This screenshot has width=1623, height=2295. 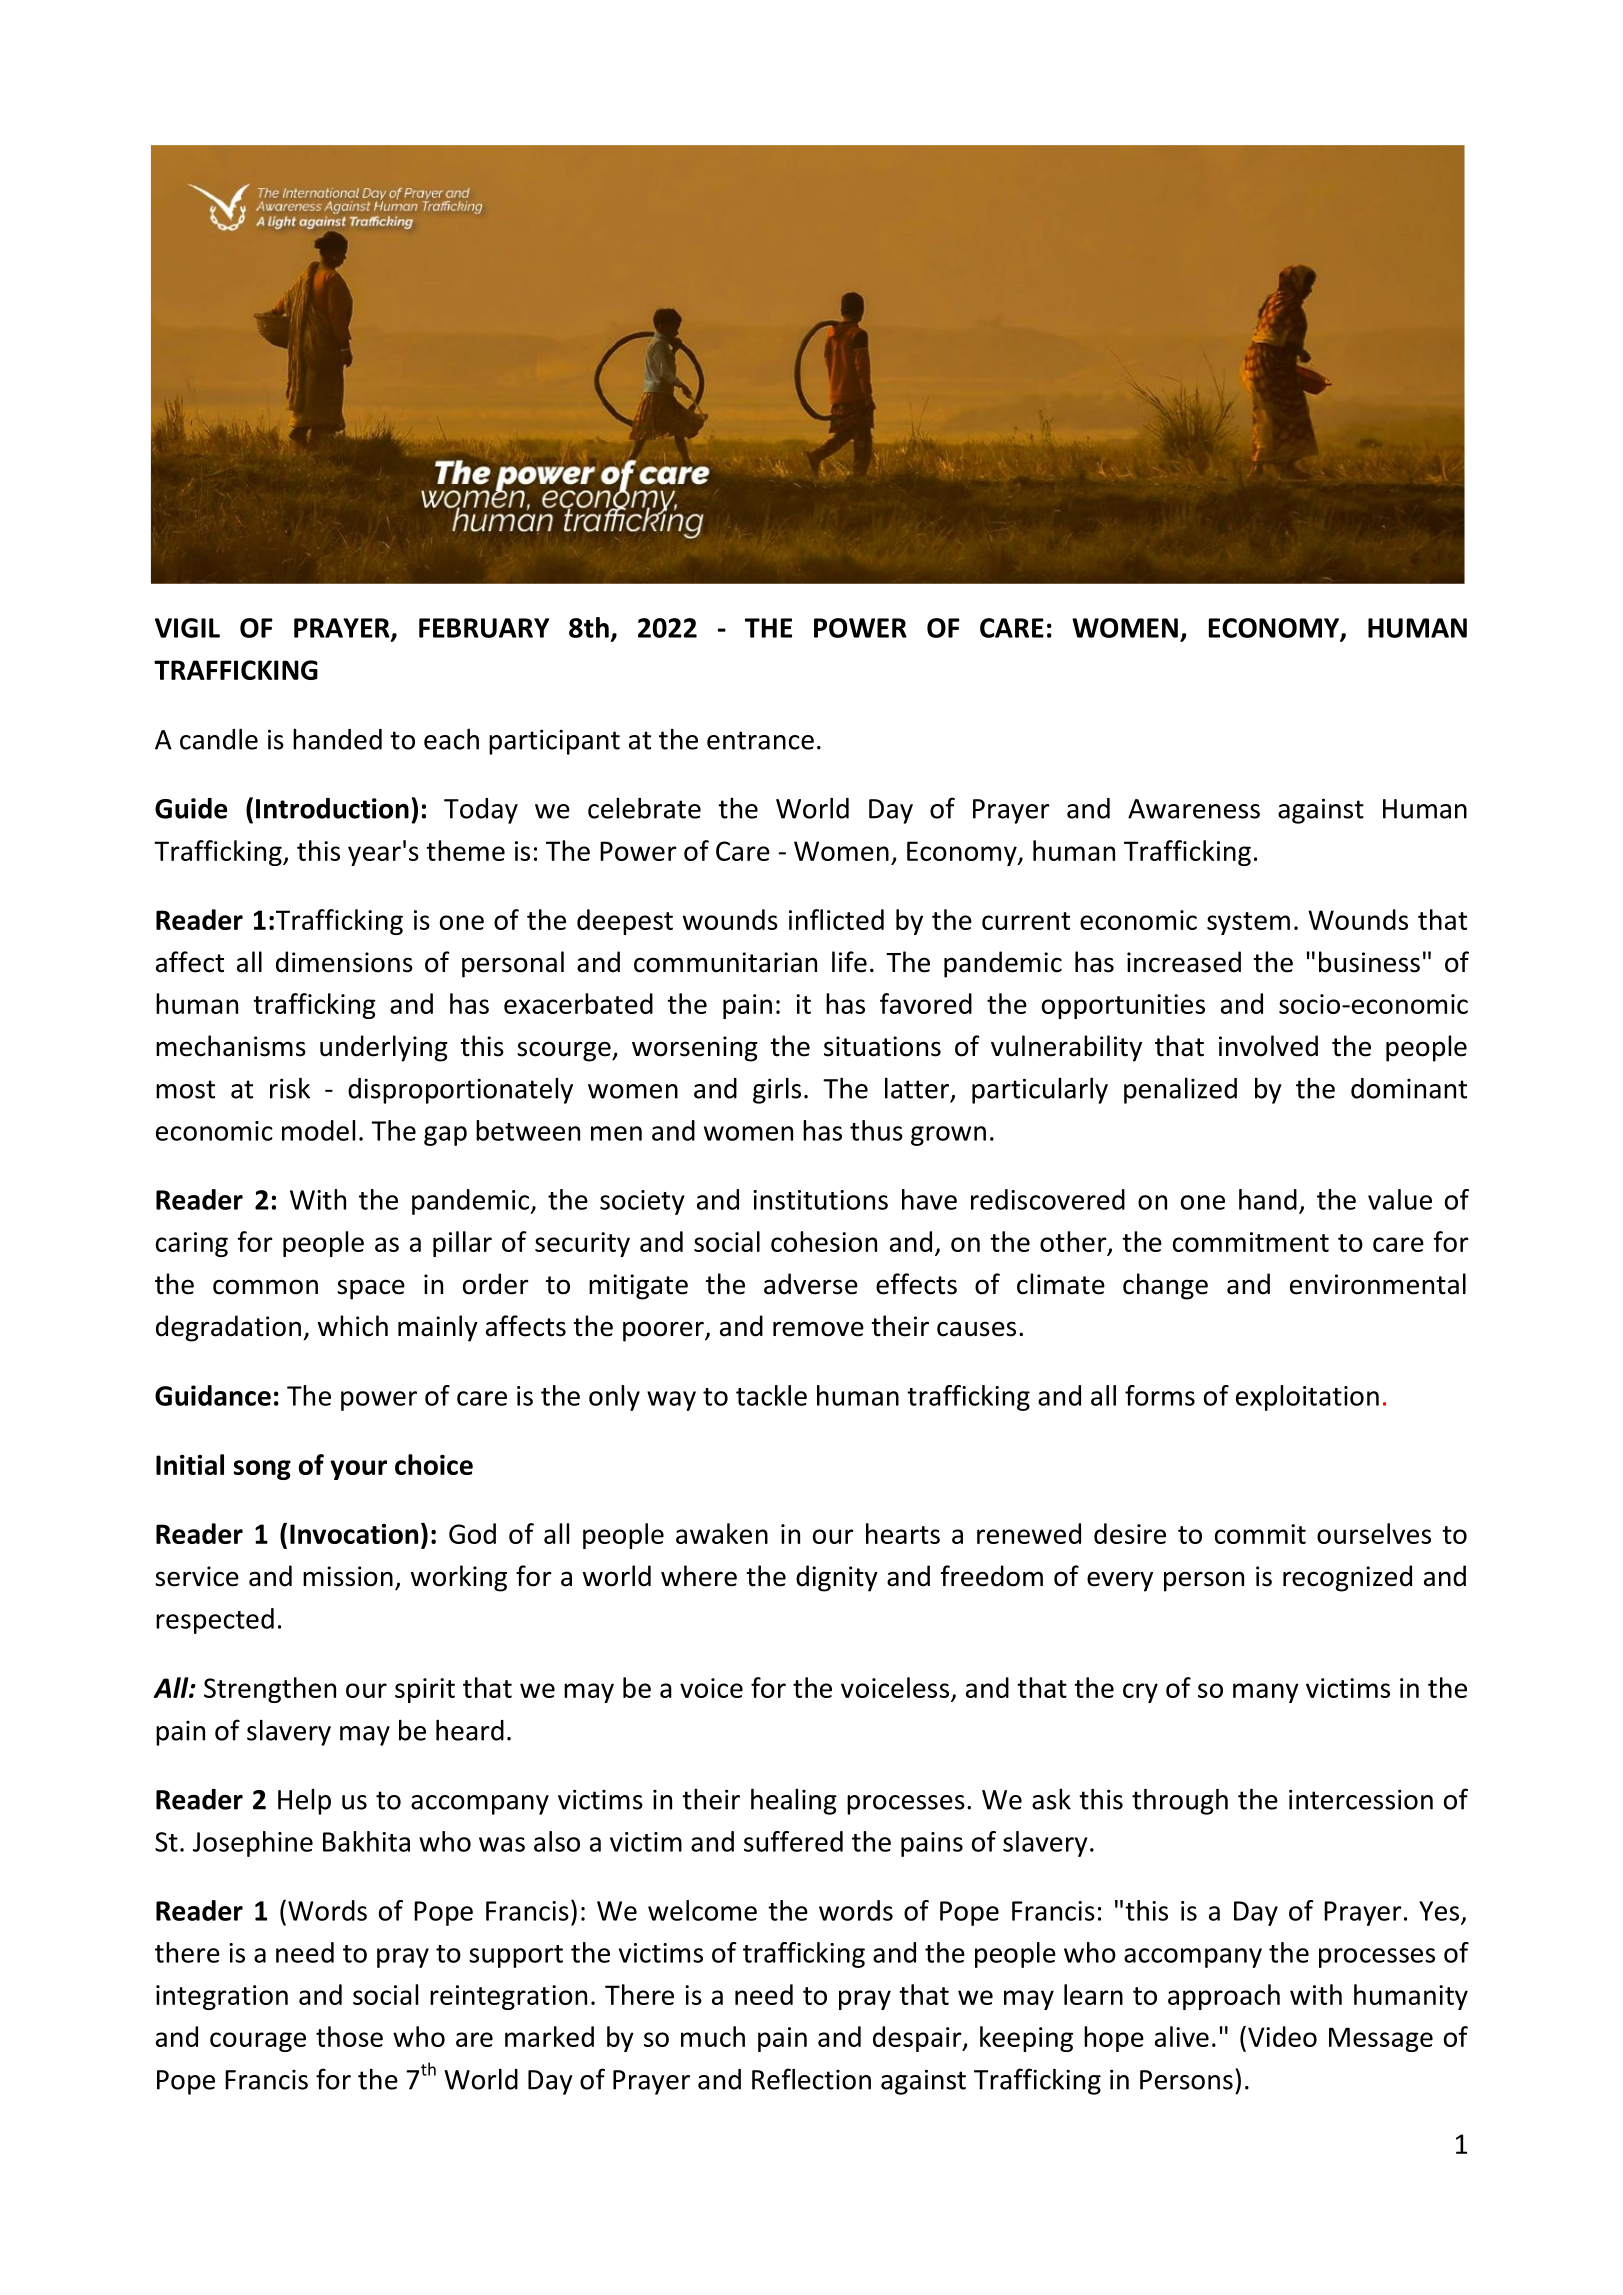 What do you see at coordinates (451, 739) in the screenshot?
I see `each` at bounding box center [451, 739].
